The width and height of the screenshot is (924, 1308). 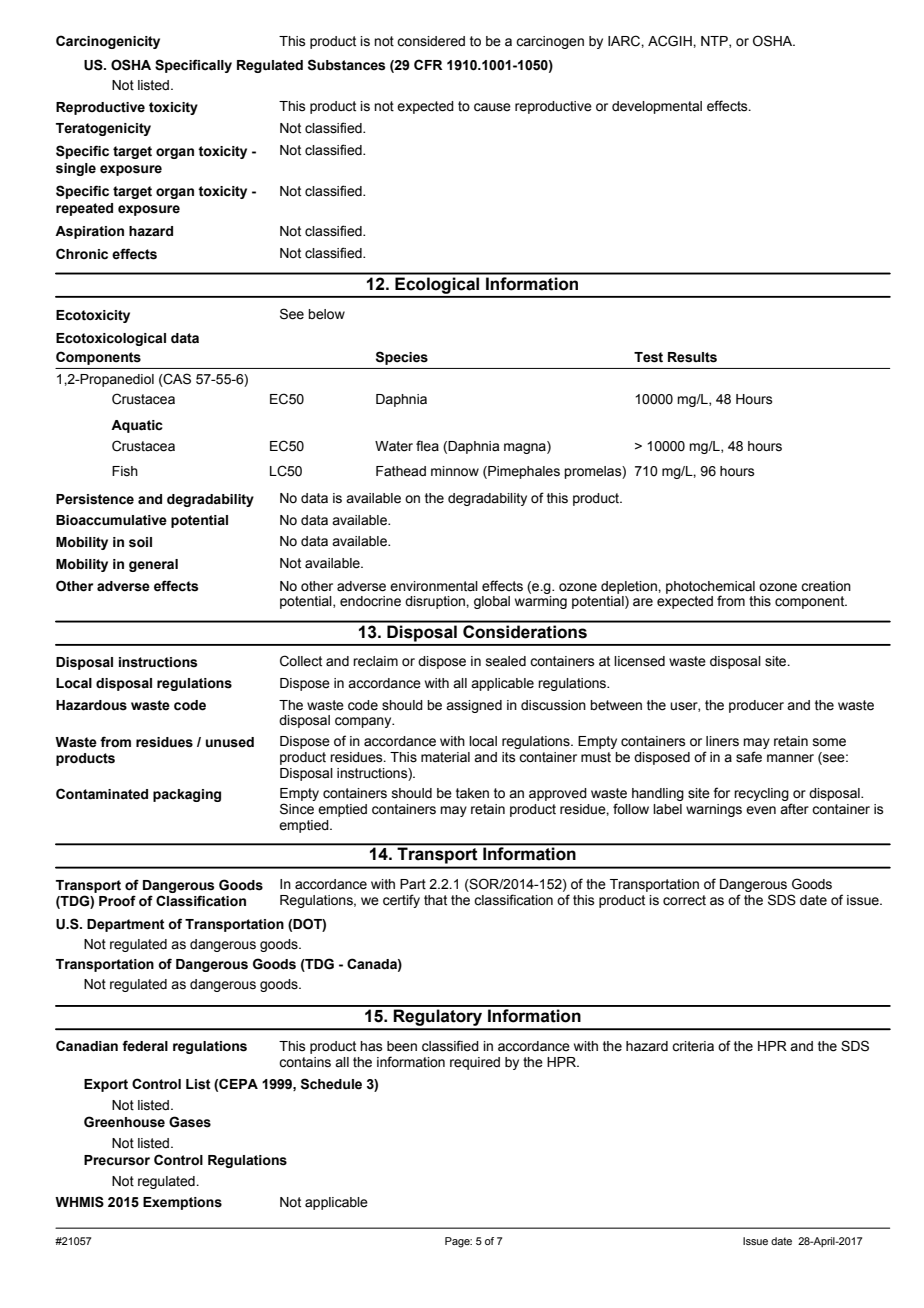 I want to click on NTP, so click(x=715, y=42).
